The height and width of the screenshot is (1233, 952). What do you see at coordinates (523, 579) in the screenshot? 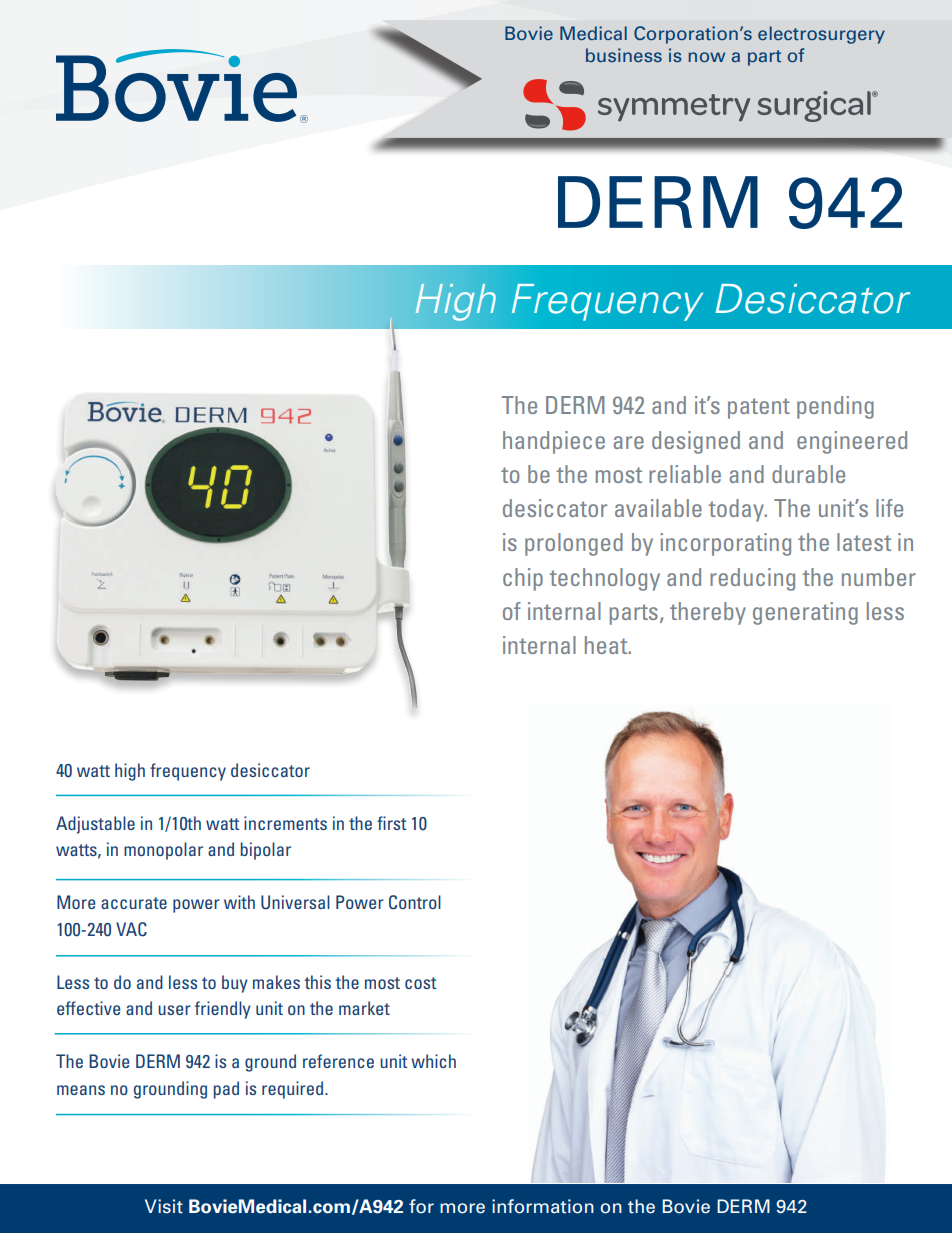
I see `chip` at bounding box center [523, 579].
